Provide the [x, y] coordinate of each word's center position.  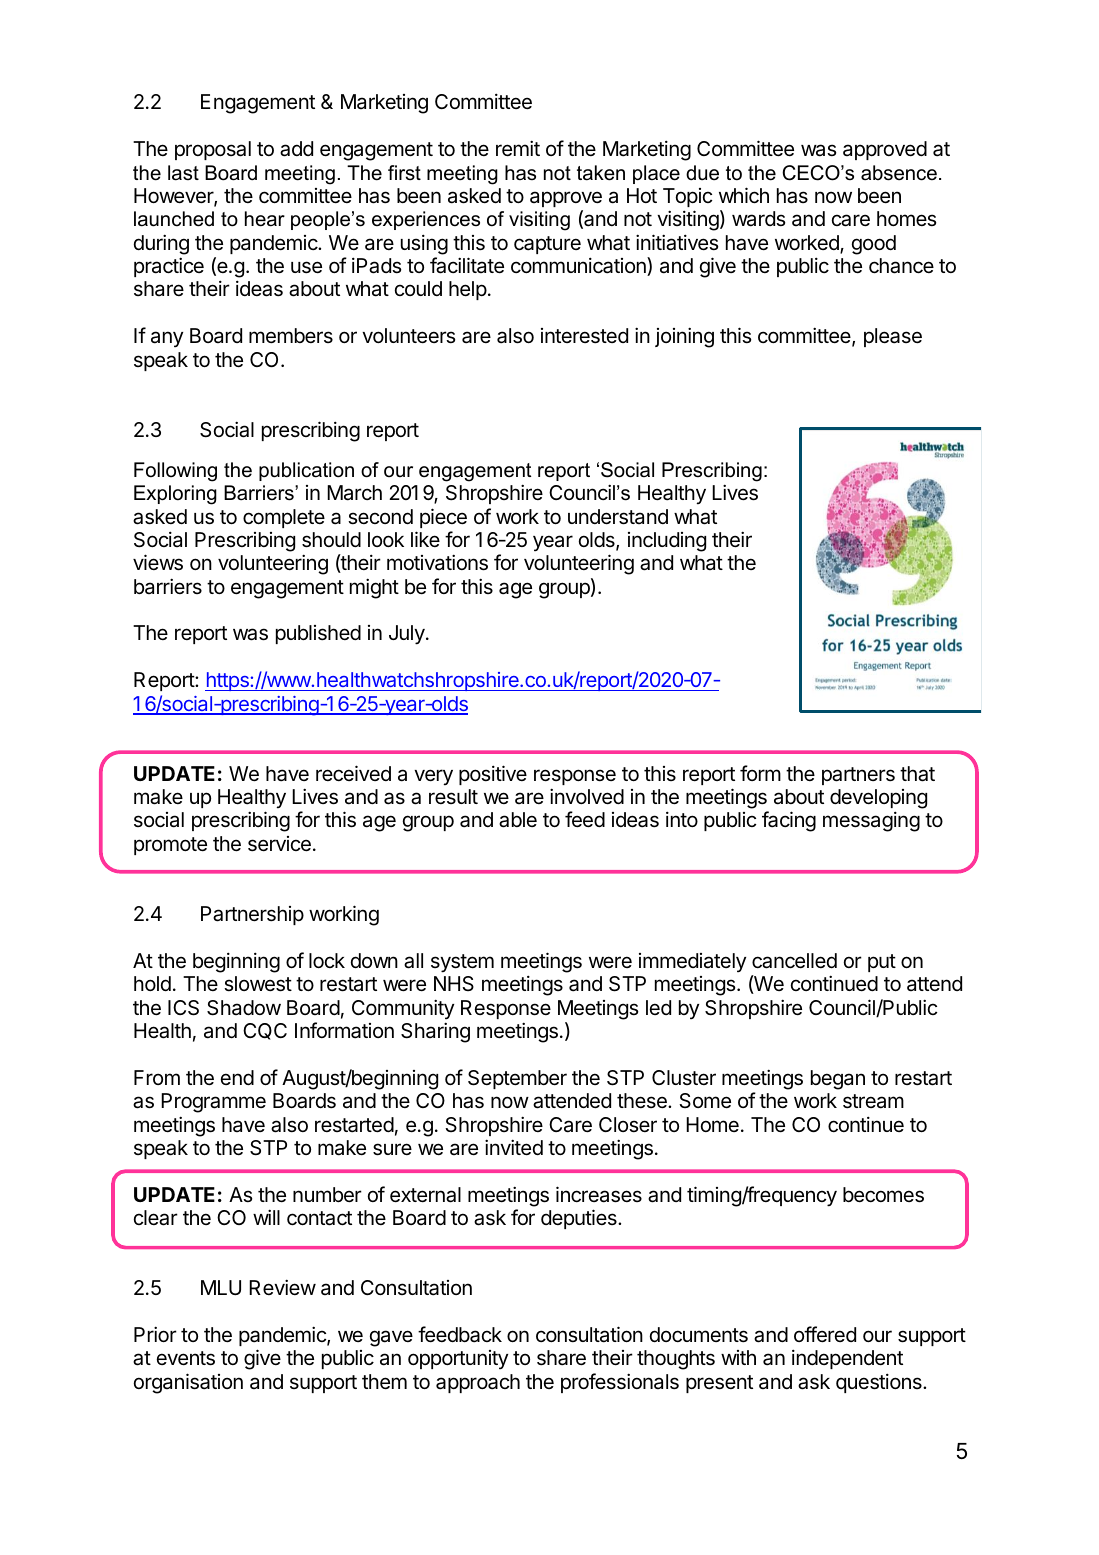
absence [899, 173]
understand [618, 517]
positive [493, 775]
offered [825, 1334]
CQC [265, 1031]
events [186, 1358]
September [517, 1079]
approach [478, 1383]
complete [284, 518]
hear [265, 219]
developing [878, 799]
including [667, 542]
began [838, 1080]
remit [518, 148]
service [279, 844]
